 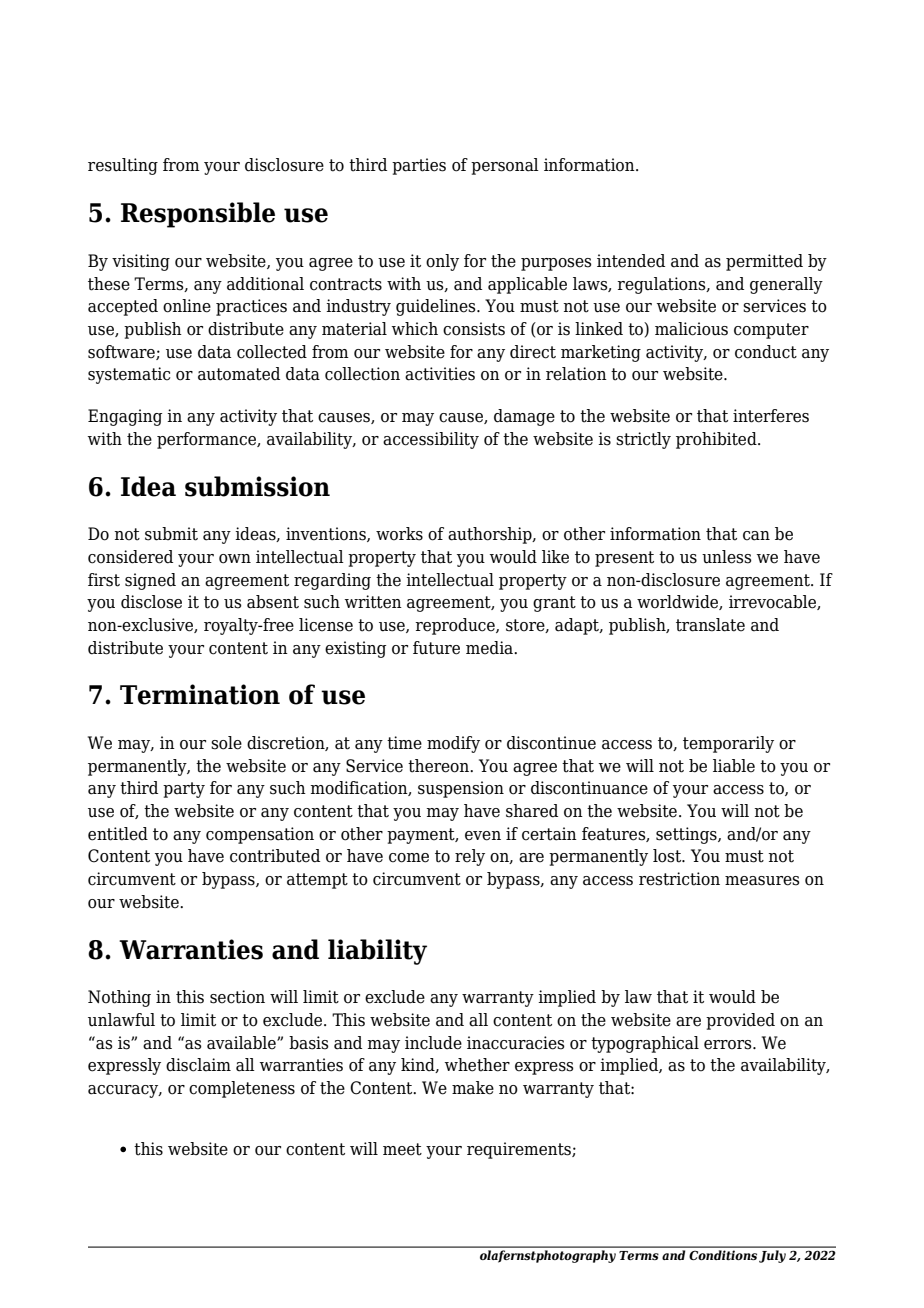 What do you see at coordinates (242, 1089) in the screenshot?
I see `completeness` at bounding box center [242, 1089].
